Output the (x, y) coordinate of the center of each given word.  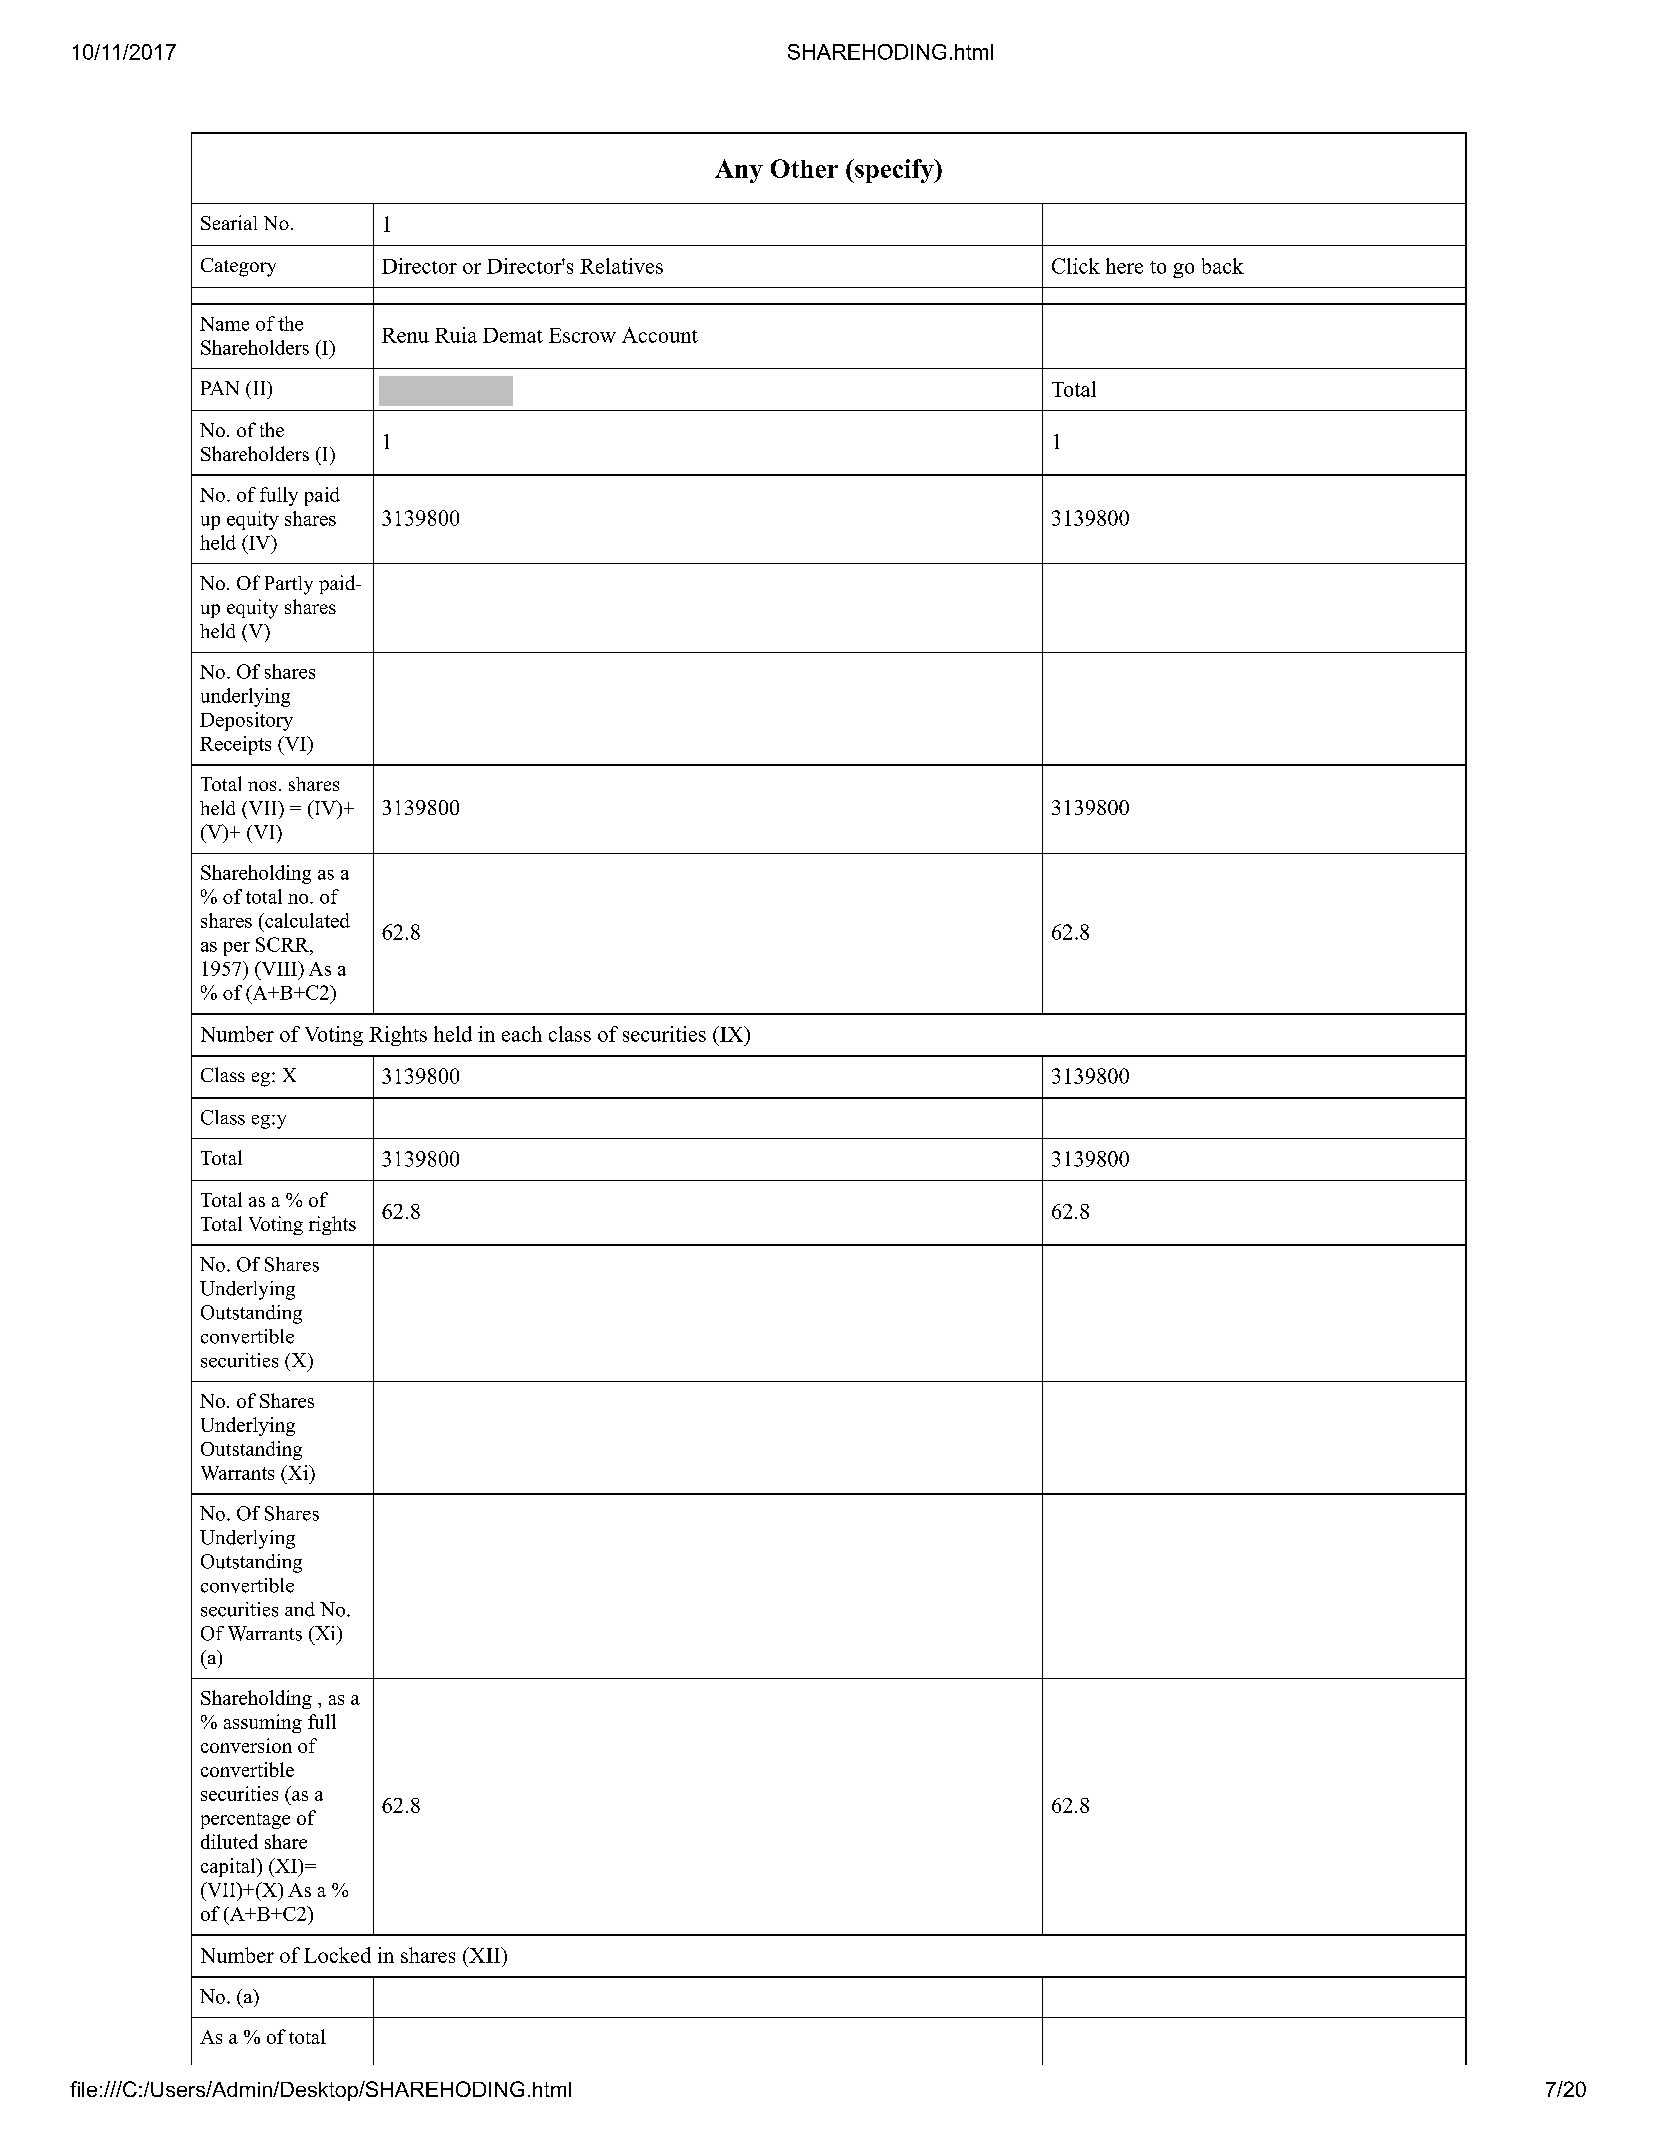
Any (739, 171)
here (1124, 266)
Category (238, 267)
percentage (245, 1821)
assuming (263, 1723)
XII (484, 1955)
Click (1076, 266)
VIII (279, 968)
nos (262, 786)
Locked (337, 1955)
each (522, 1034)
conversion (246, 1745)
